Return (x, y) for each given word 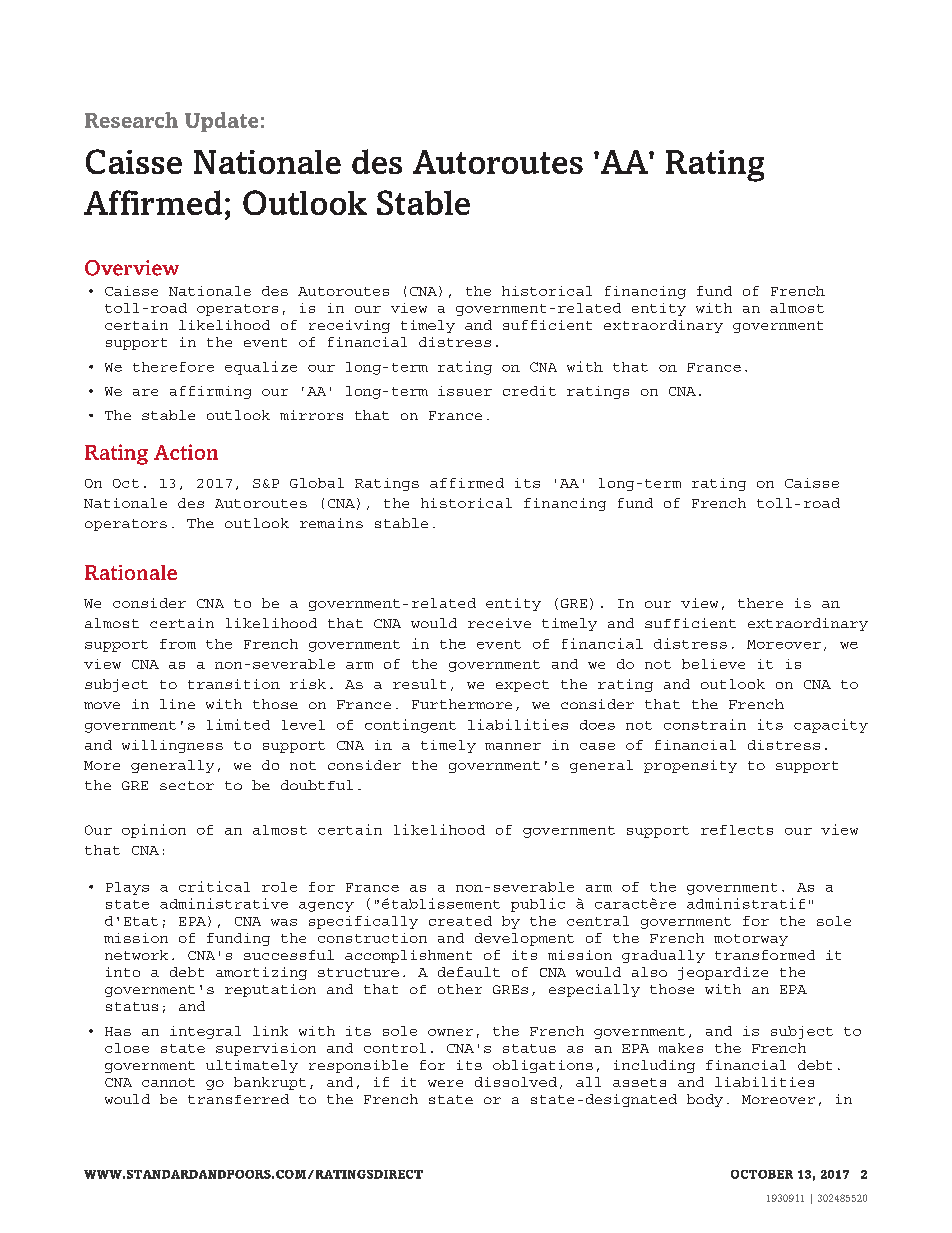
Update (221, 122)
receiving (349, 326)
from (178, 644)
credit (529, 391)
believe (713, 664)
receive (499, 623)
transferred (238, 1099)
